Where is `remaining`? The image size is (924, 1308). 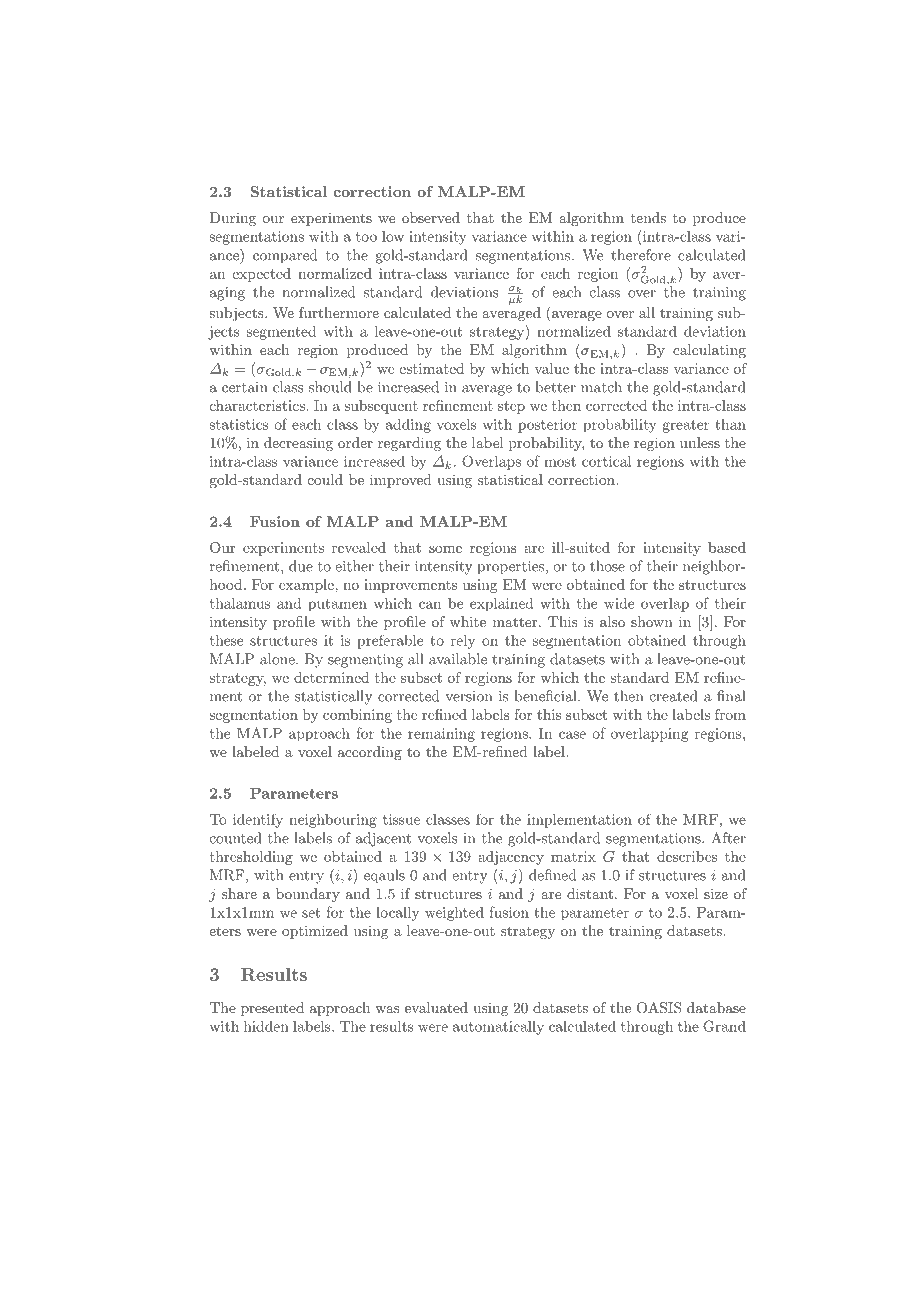 remaining is located at coordinates (441, 735).
